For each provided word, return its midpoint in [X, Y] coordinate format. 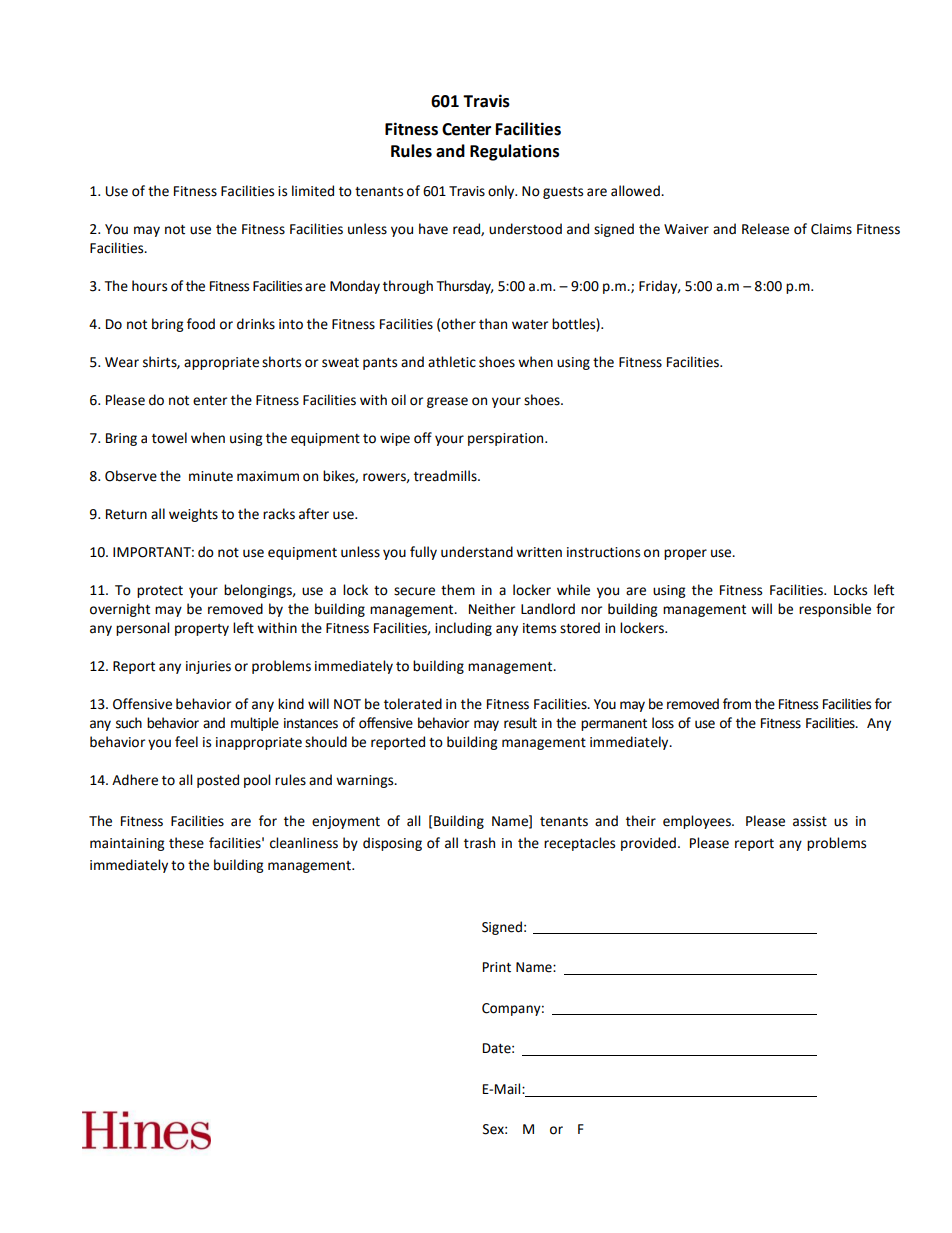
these [186, 843]
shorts [281, 362]
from [737, 704]
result [520, 723]
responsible [835, 610]
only [502, 192]
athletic [452, 362]
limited [313, 191]
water [530, 325]
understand [477, 552]
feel [186, 742]
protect [160, 592]
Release [765, 229]
